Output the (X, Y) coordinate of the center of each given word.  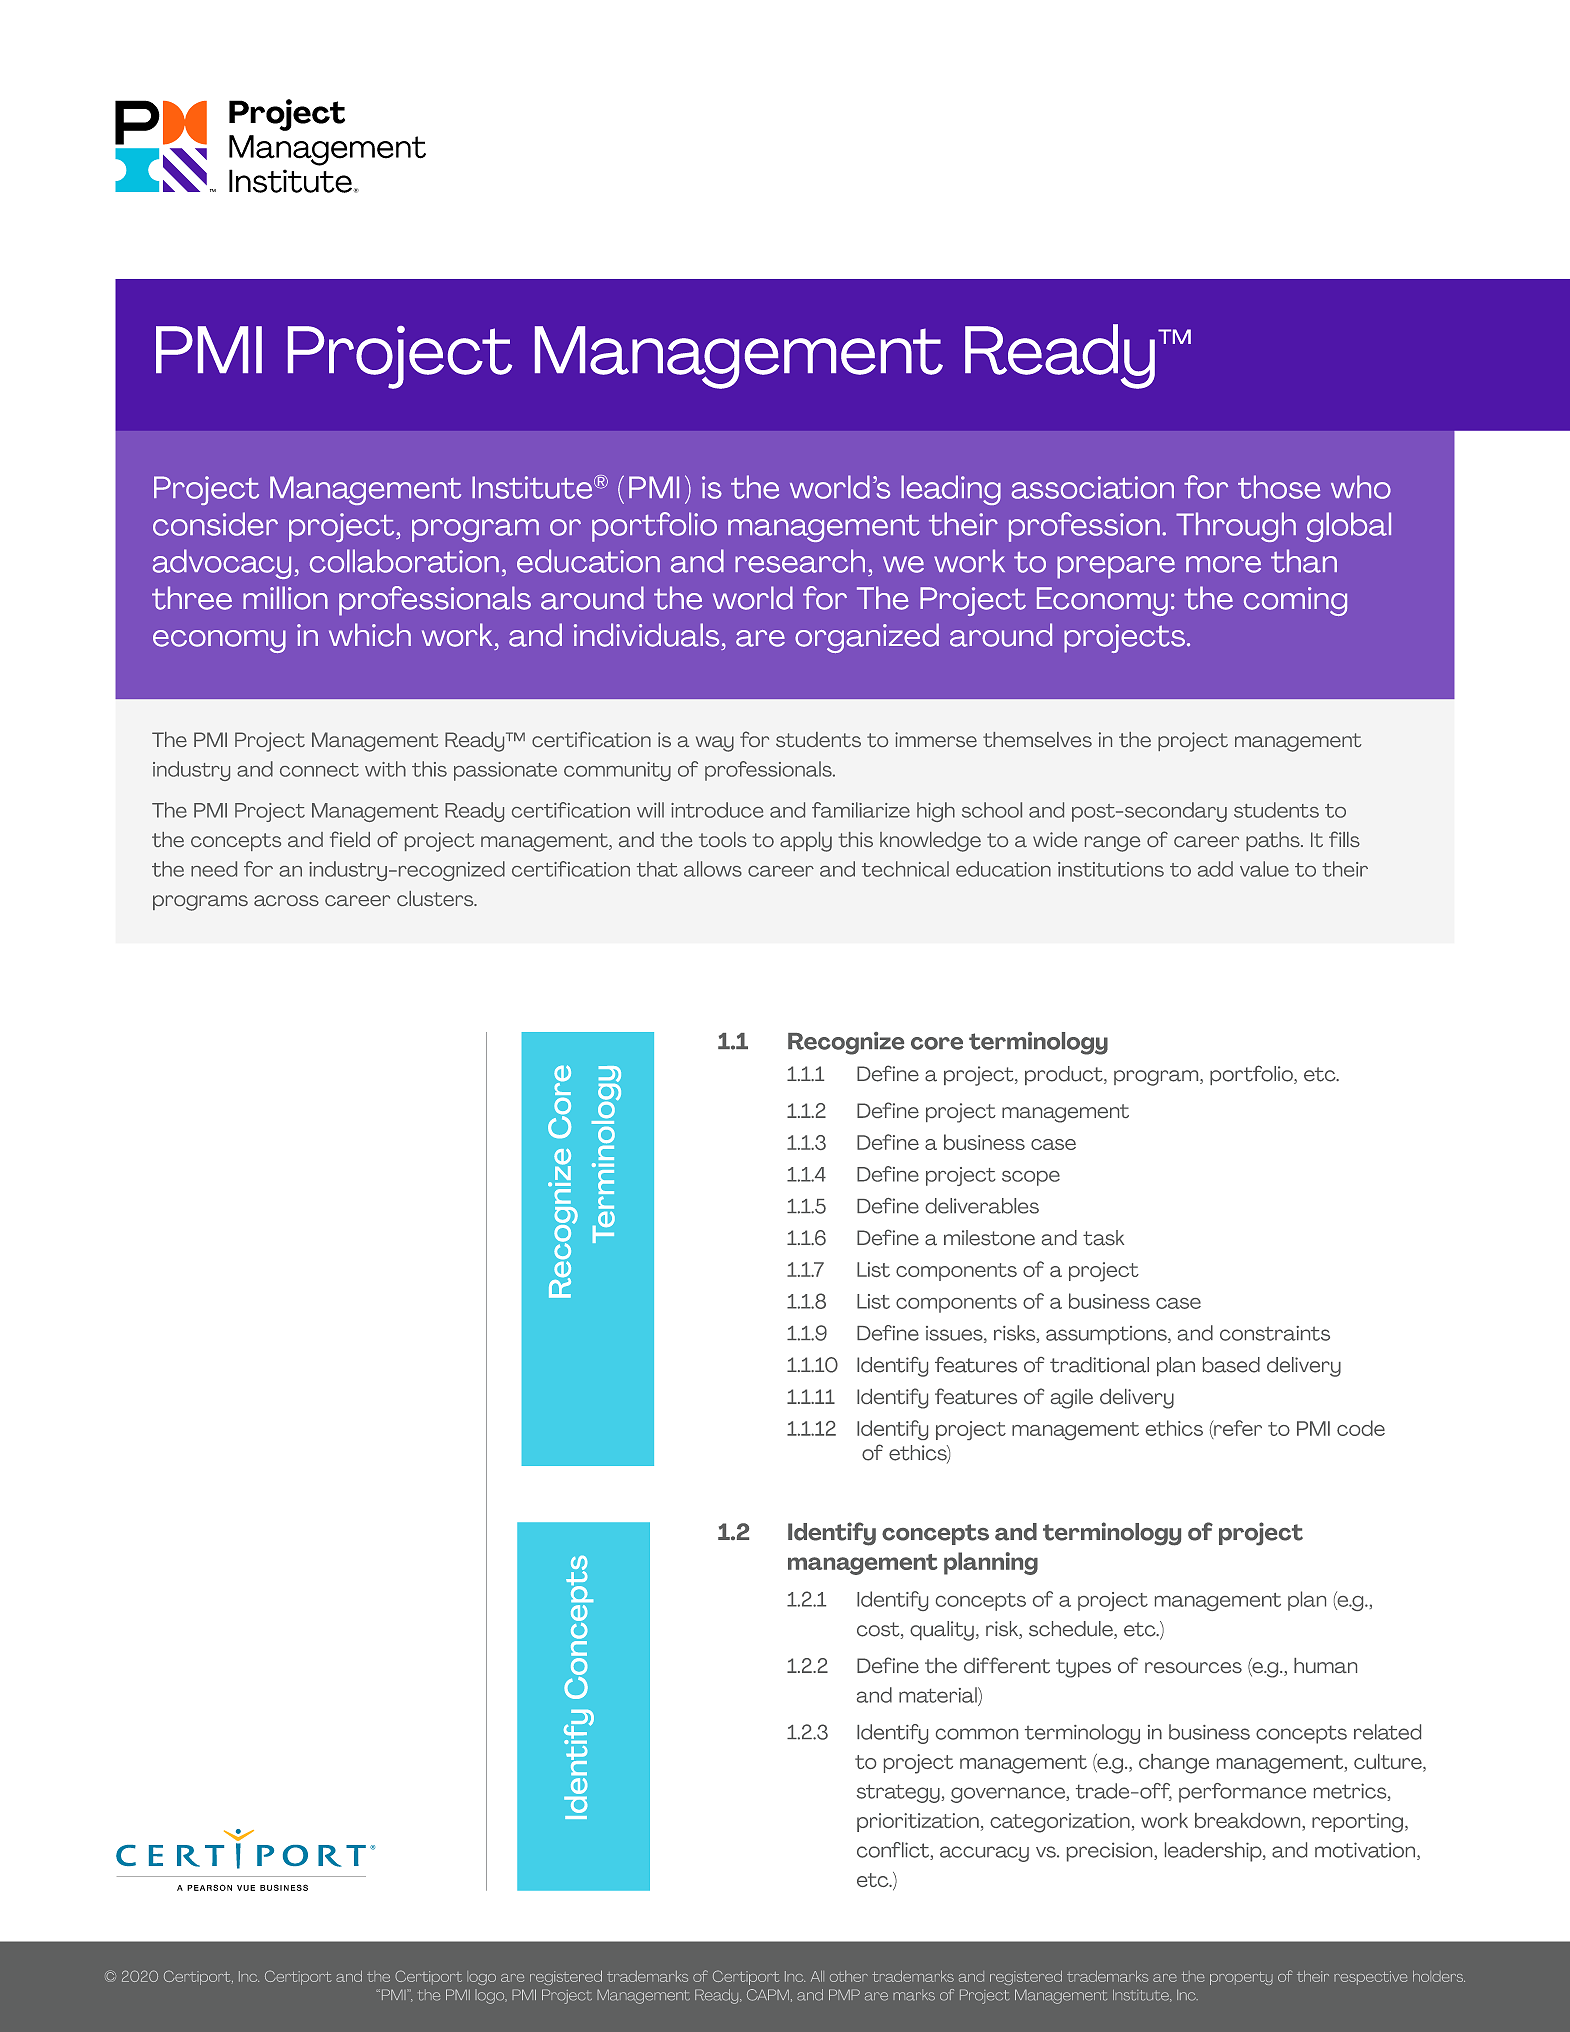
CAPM (768, 1995)
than (1304, 561)
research (800, 561)
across (286, 900)
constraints (1275, 1333)
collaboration (404, 561)
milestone (989, 1238)
